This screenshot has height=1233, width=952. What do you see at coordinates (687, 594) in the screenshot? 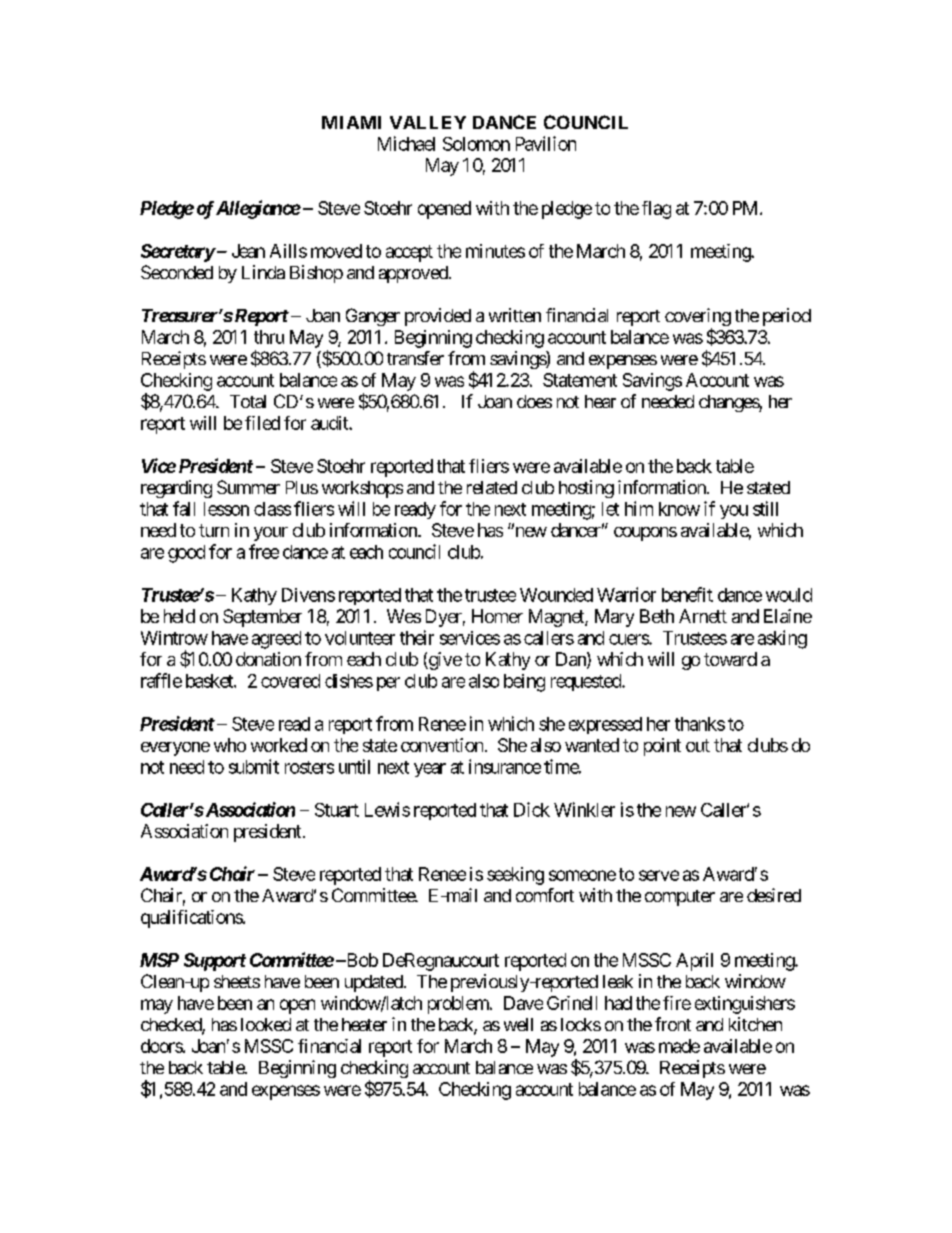
I see `benefit` at bounding box center [687, 594].
